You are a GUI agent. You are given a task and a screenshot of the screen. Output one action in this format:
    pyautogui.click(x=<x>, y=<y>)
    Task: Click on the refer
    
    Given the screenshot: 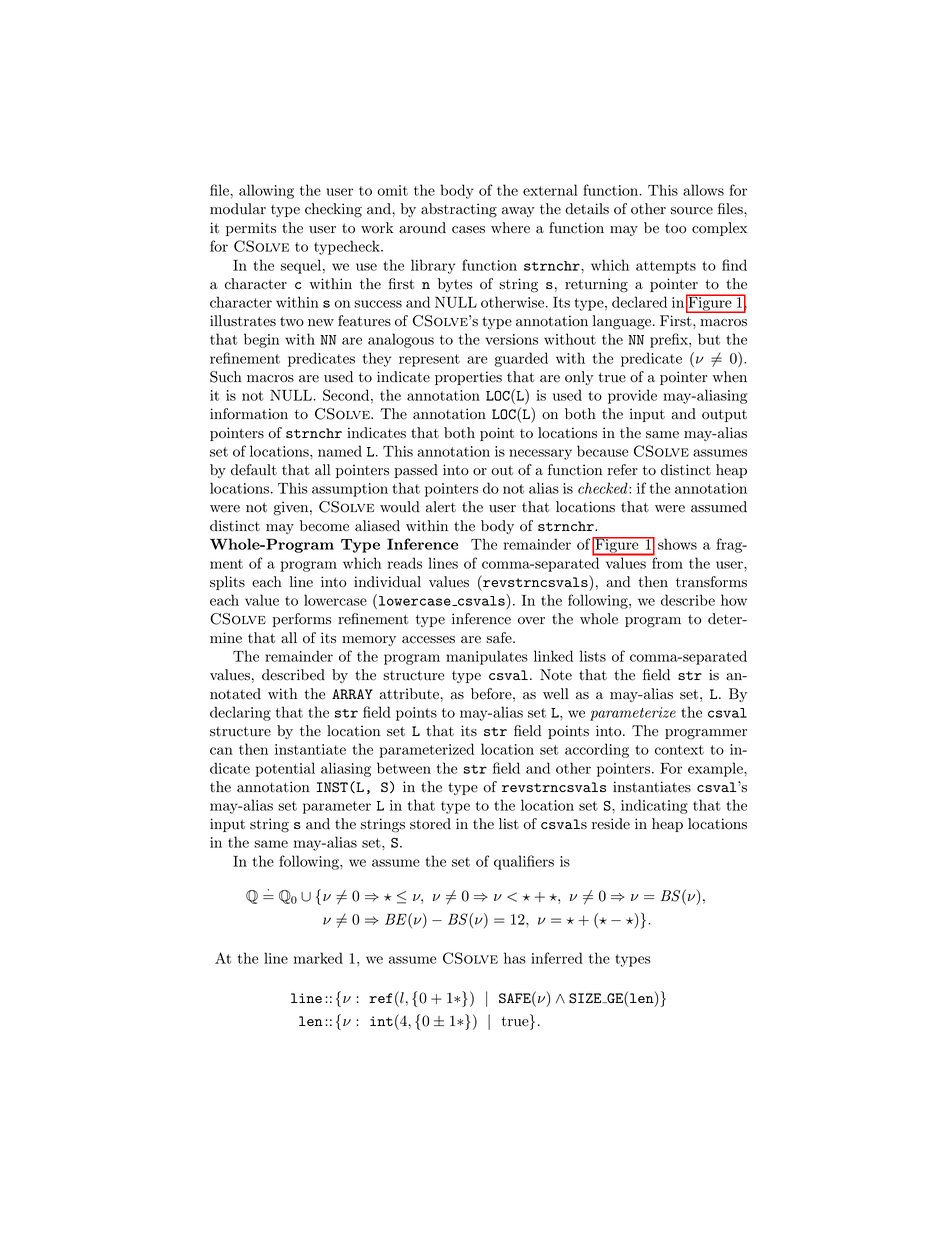 What is the action you would take?
    pyautogui.click(x=622, y=470)
